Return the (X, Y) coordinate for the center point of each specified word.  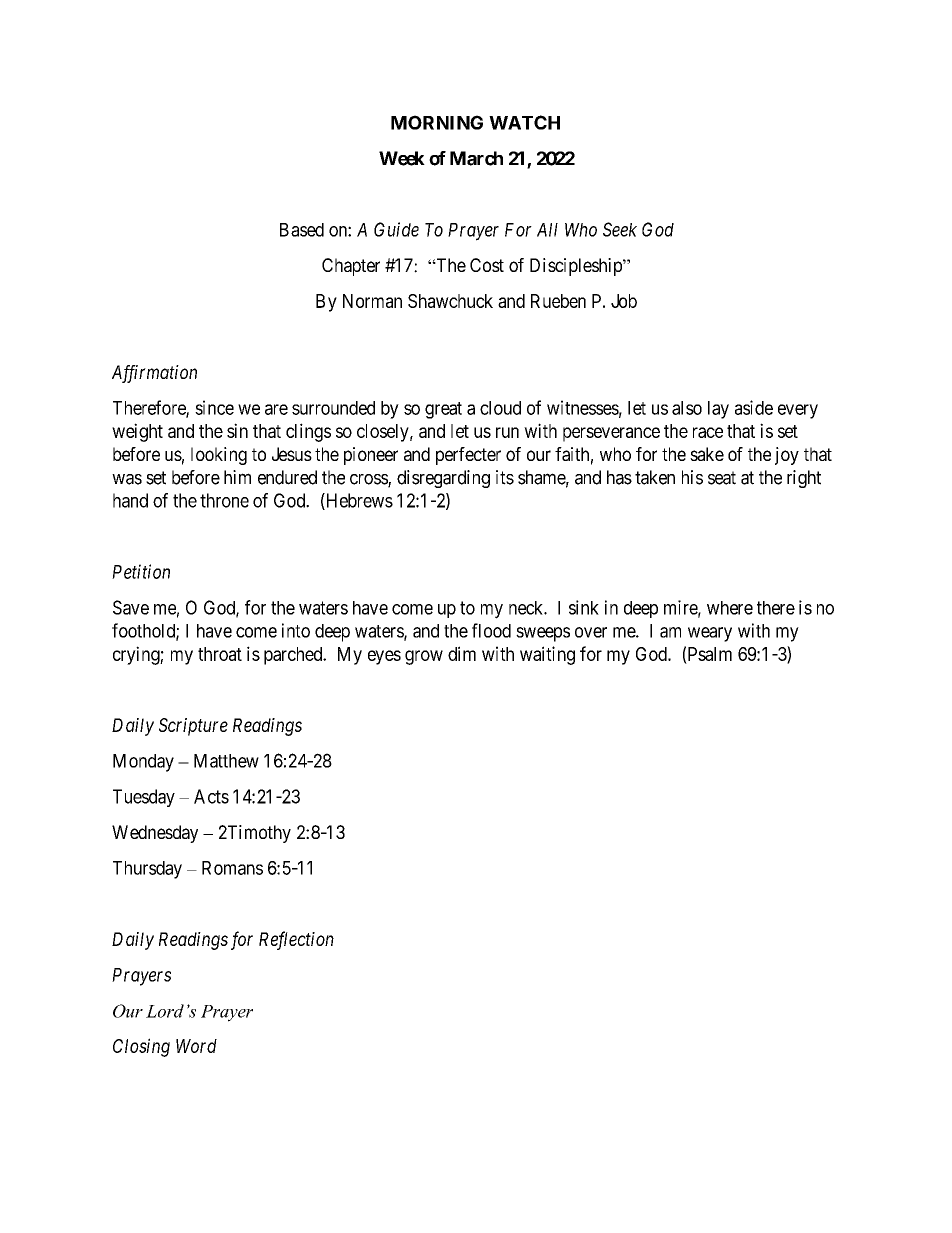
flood (491, 630)
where (730, 608)
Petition (141, 571)
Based (302, 230)
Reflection (296, 940)
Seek (620, 229)
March (476, 158)
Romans (232, 868)
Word (196, 1046)
